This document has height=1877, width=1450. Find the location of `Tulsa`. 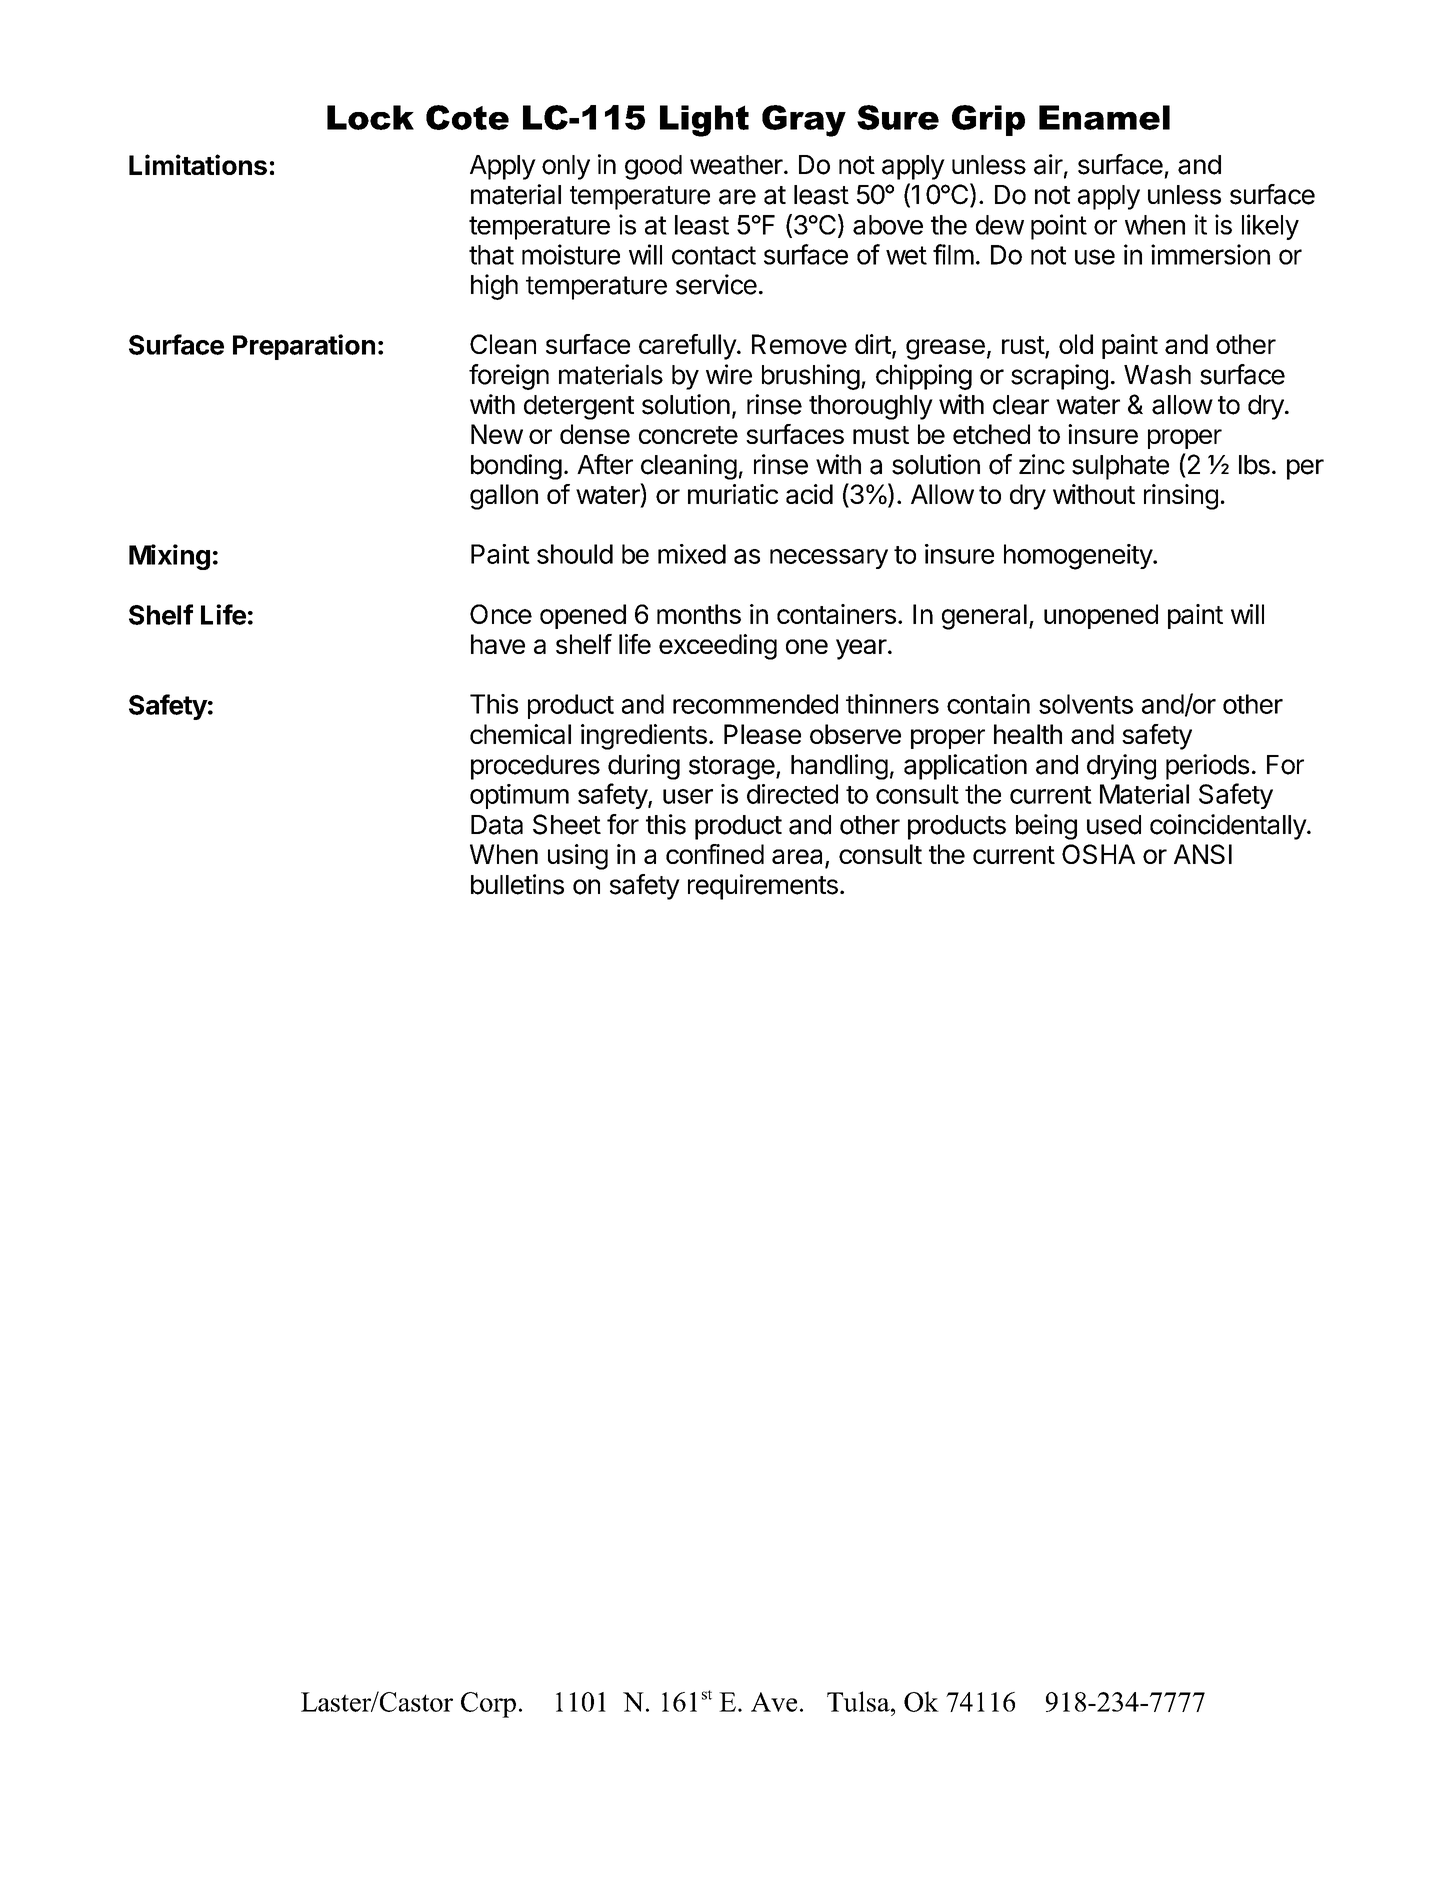

Tulsa is located at coordinates (859, 1701).
